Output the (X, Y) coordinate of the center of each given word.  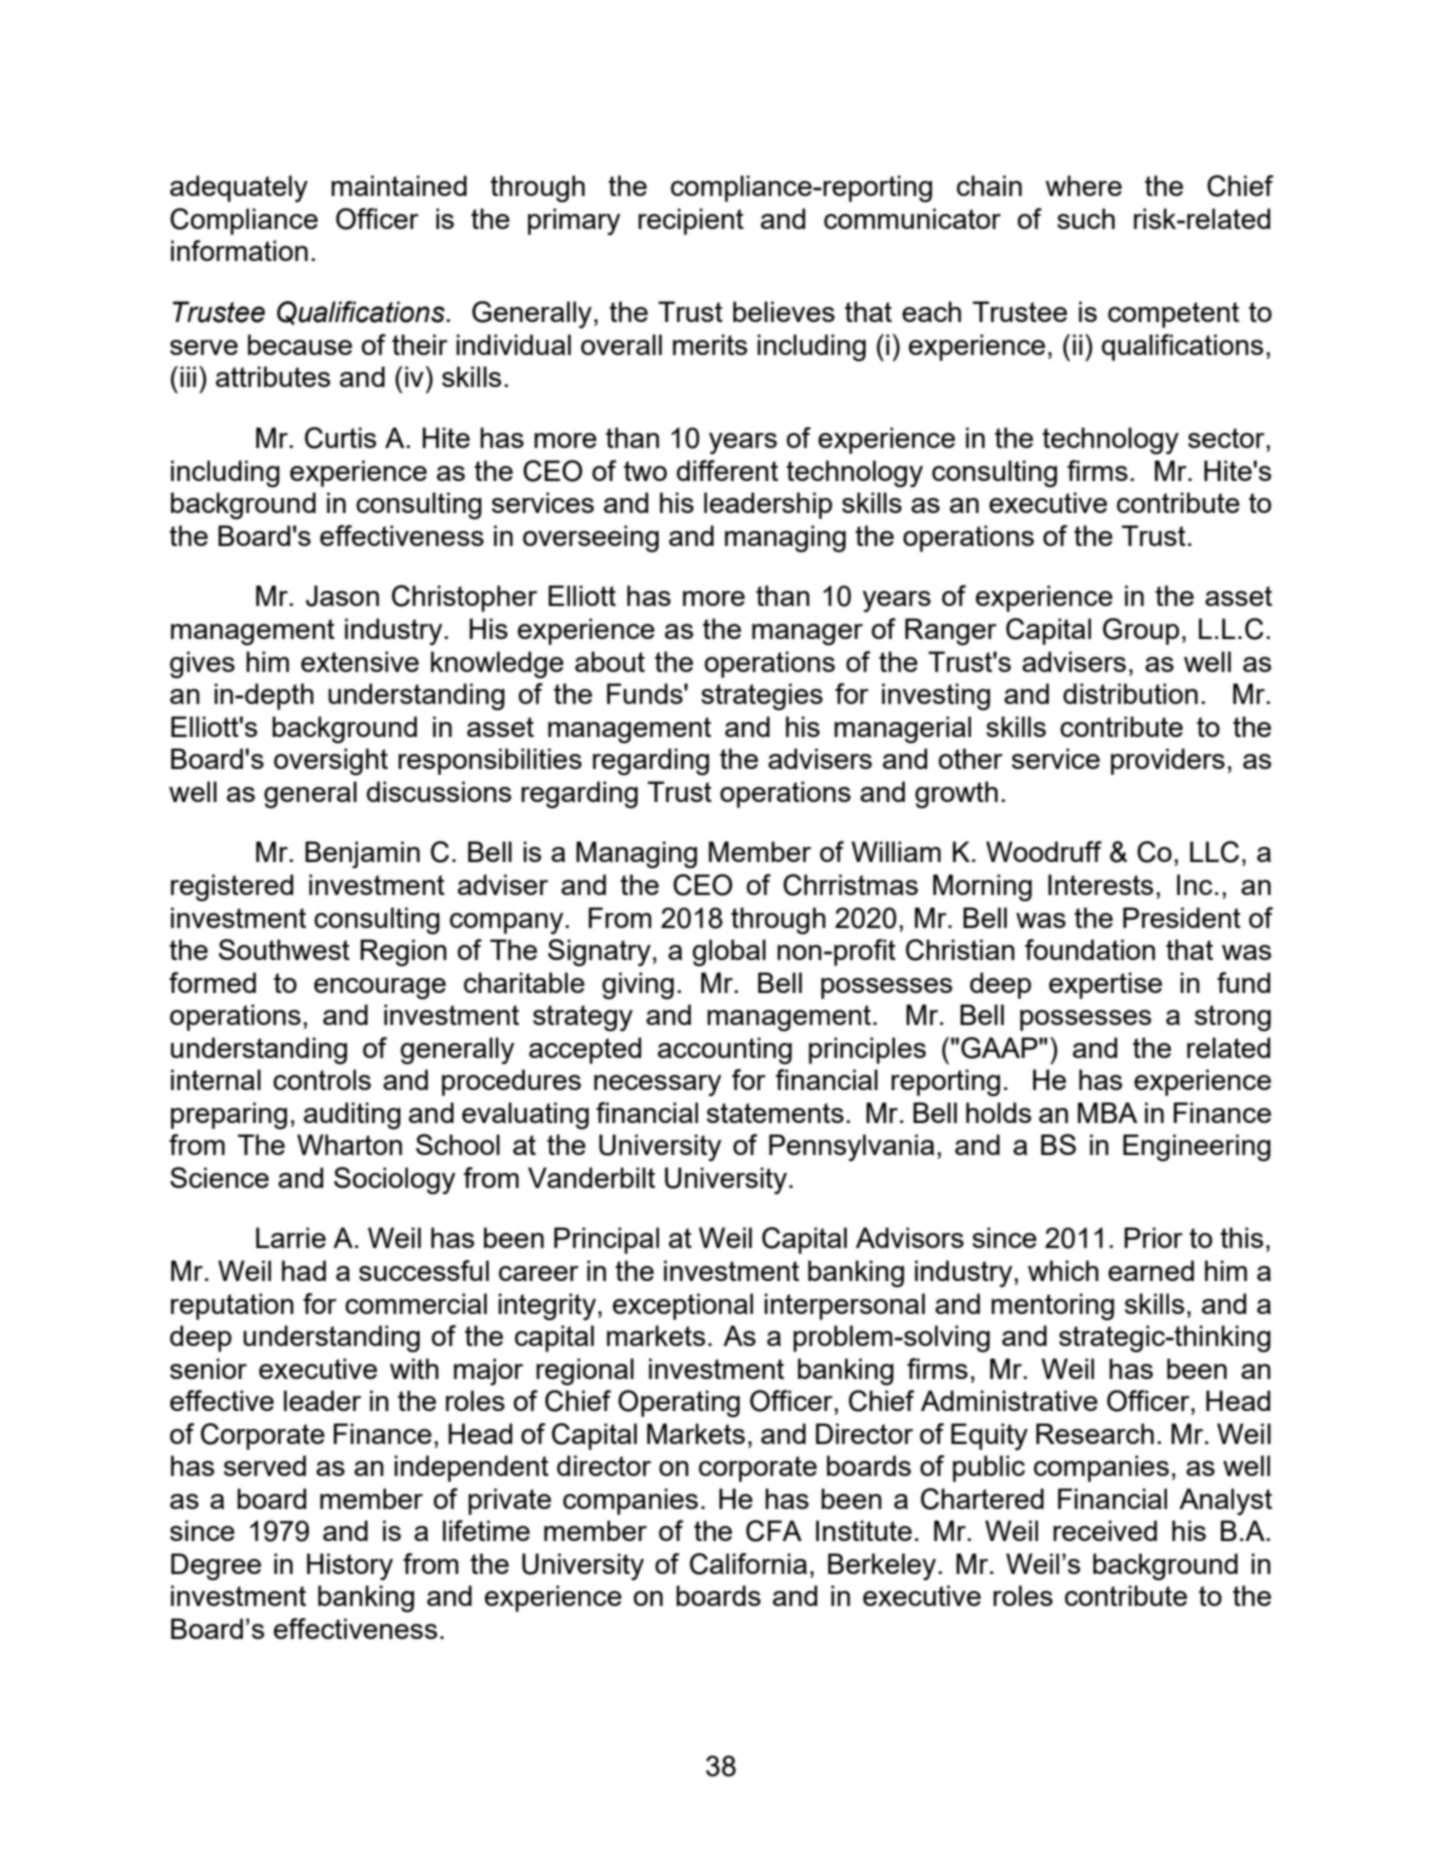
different (727, 470)
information (239, 250)
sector (1227, 438)
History (350, 1566)
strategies (762, 696)
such (1086, 218)
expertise (1105, 985)
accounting (725, 1050)
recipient (691, 221)
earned (1151, 1270)
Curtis (340, 438)
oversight (331, 761)
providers (1168, 761)
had (304, 1270)
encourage (380, 989)
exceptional (683, 1306)
